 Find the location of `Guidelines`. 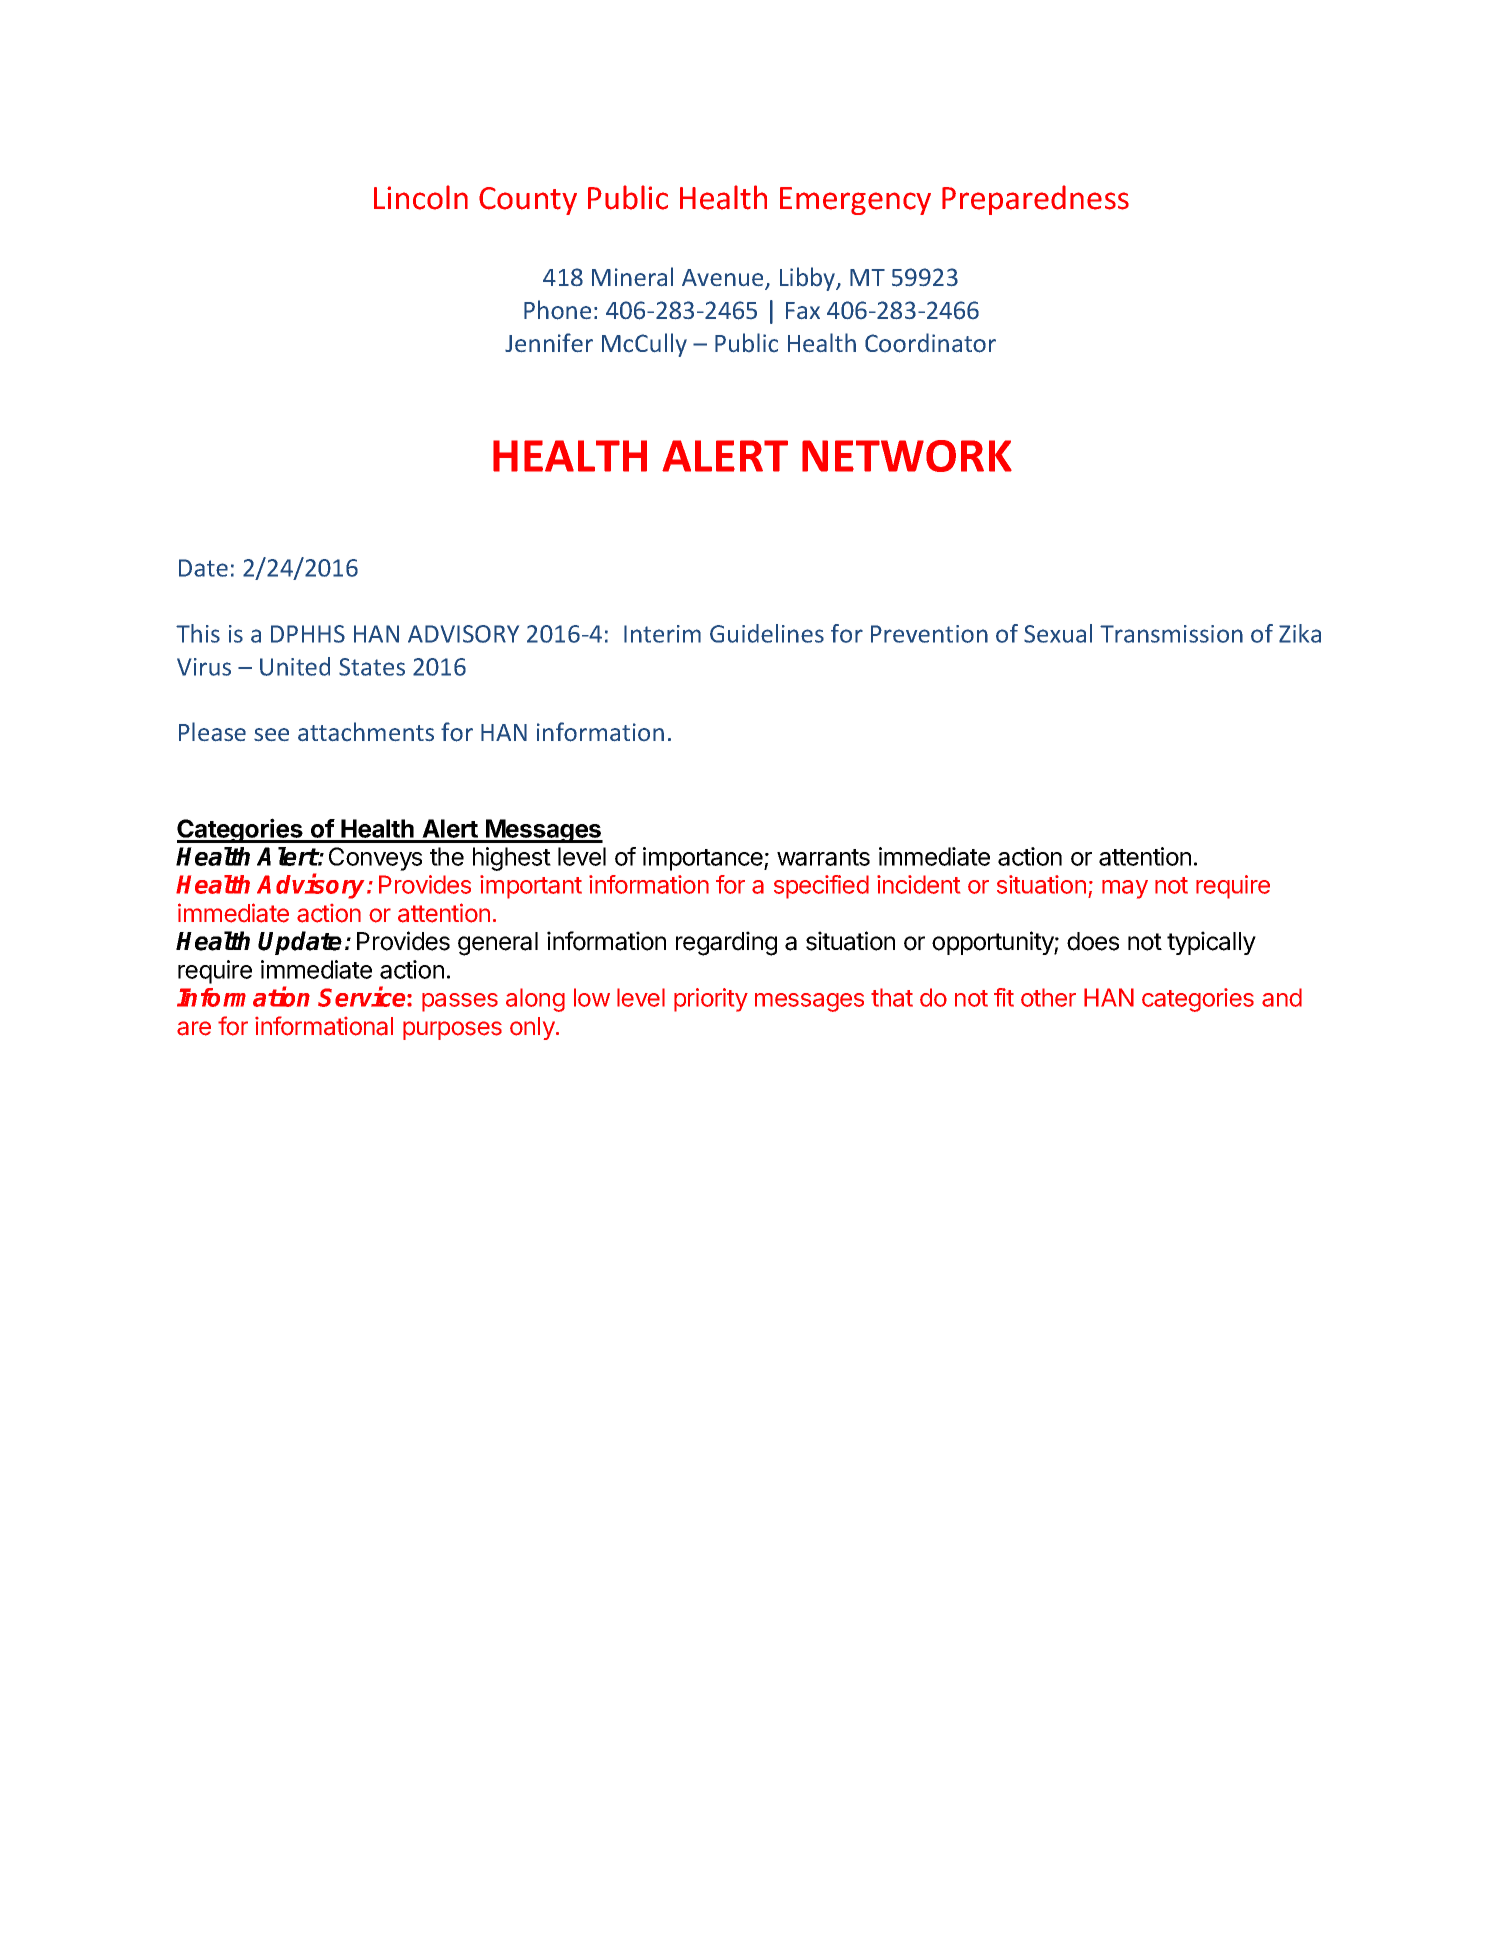

Guidelines is located at coordinates (767, 633).
